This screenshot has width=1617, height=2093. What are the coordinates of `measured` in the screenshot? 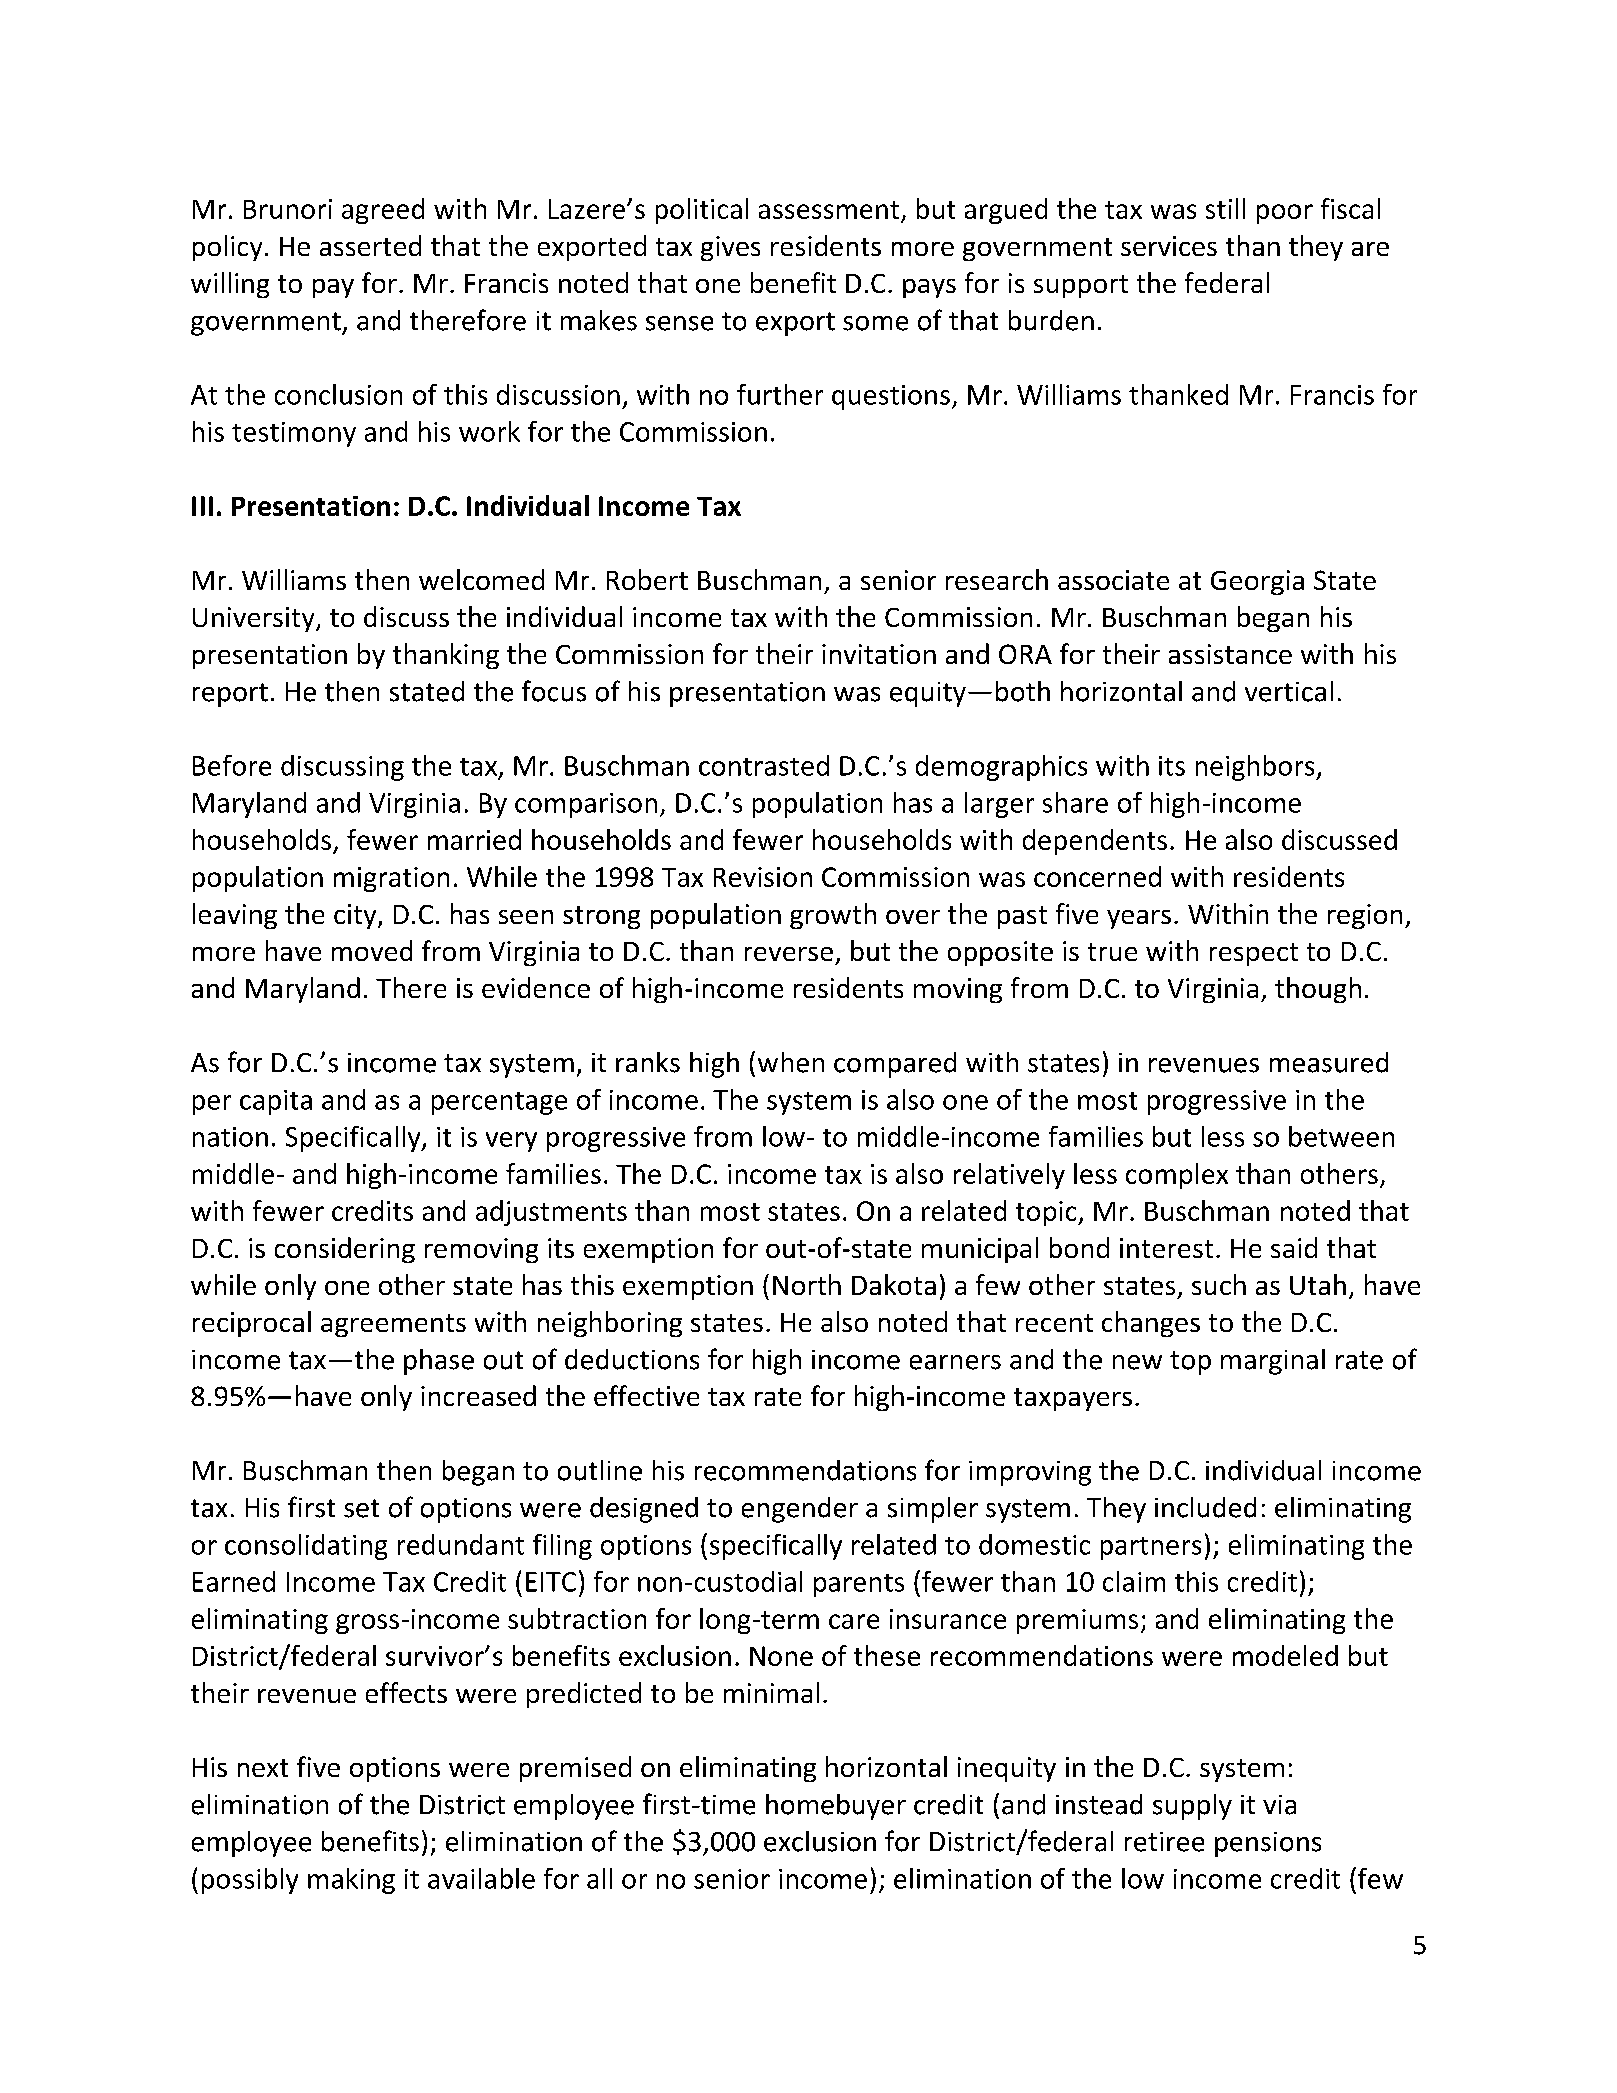 It's located at (1329, 1062).
